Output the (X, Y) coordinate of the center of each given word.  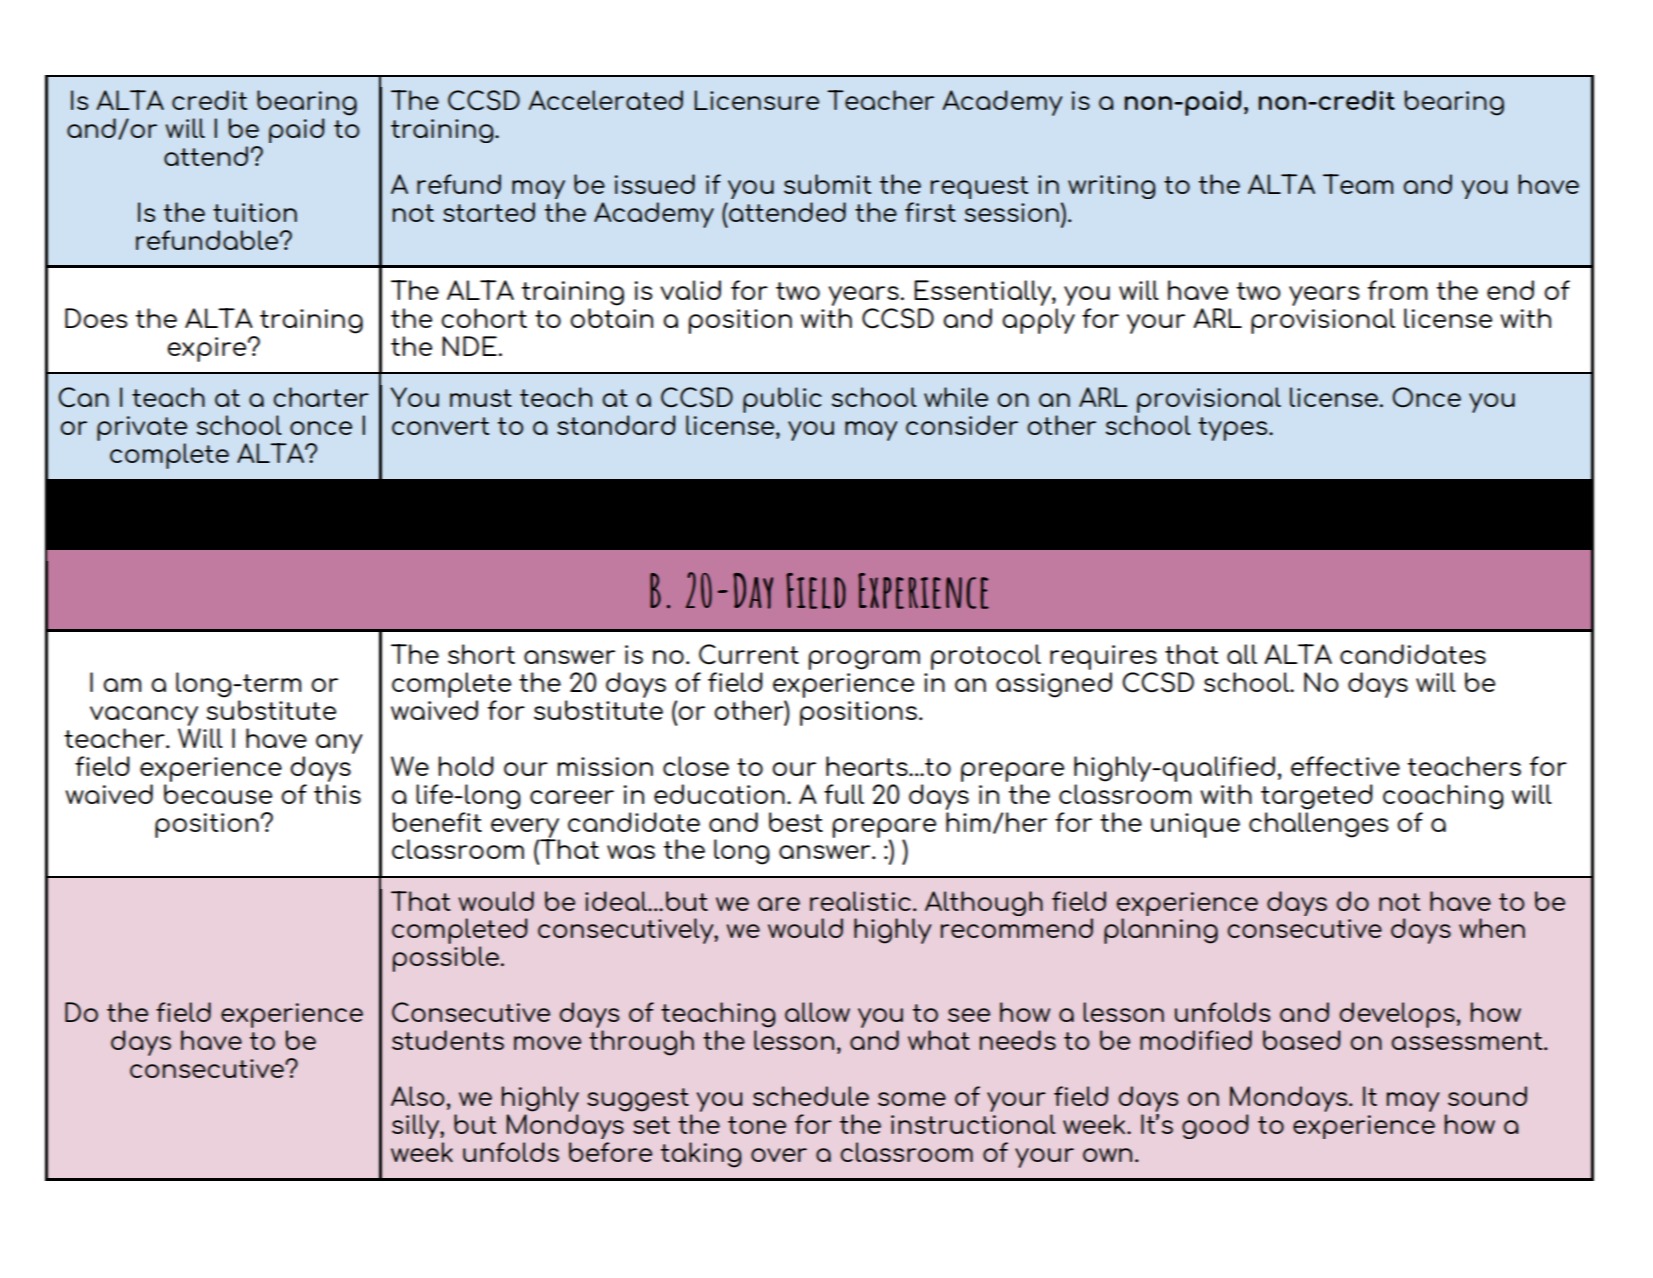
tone (757, 1125)
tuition (255, 212)
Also (417, 1096)
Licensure (756, 100)
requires (1103, 657)
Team (1358, 184)
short (481, 654)
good (1215, 1126)
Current (749, 654)
